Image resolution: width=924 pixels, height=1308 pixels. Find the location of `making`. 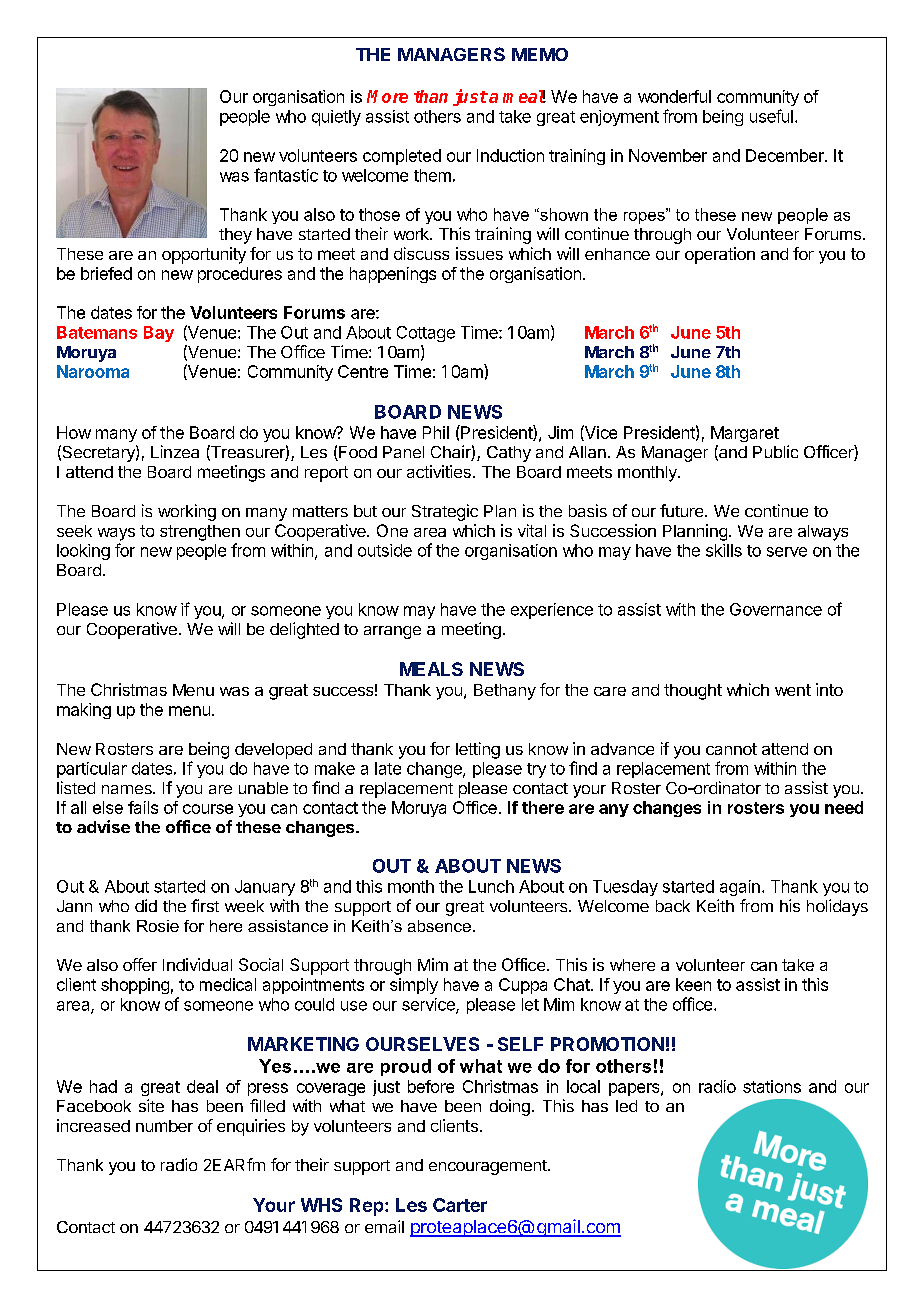

making is located at coordinates (84, 711).
